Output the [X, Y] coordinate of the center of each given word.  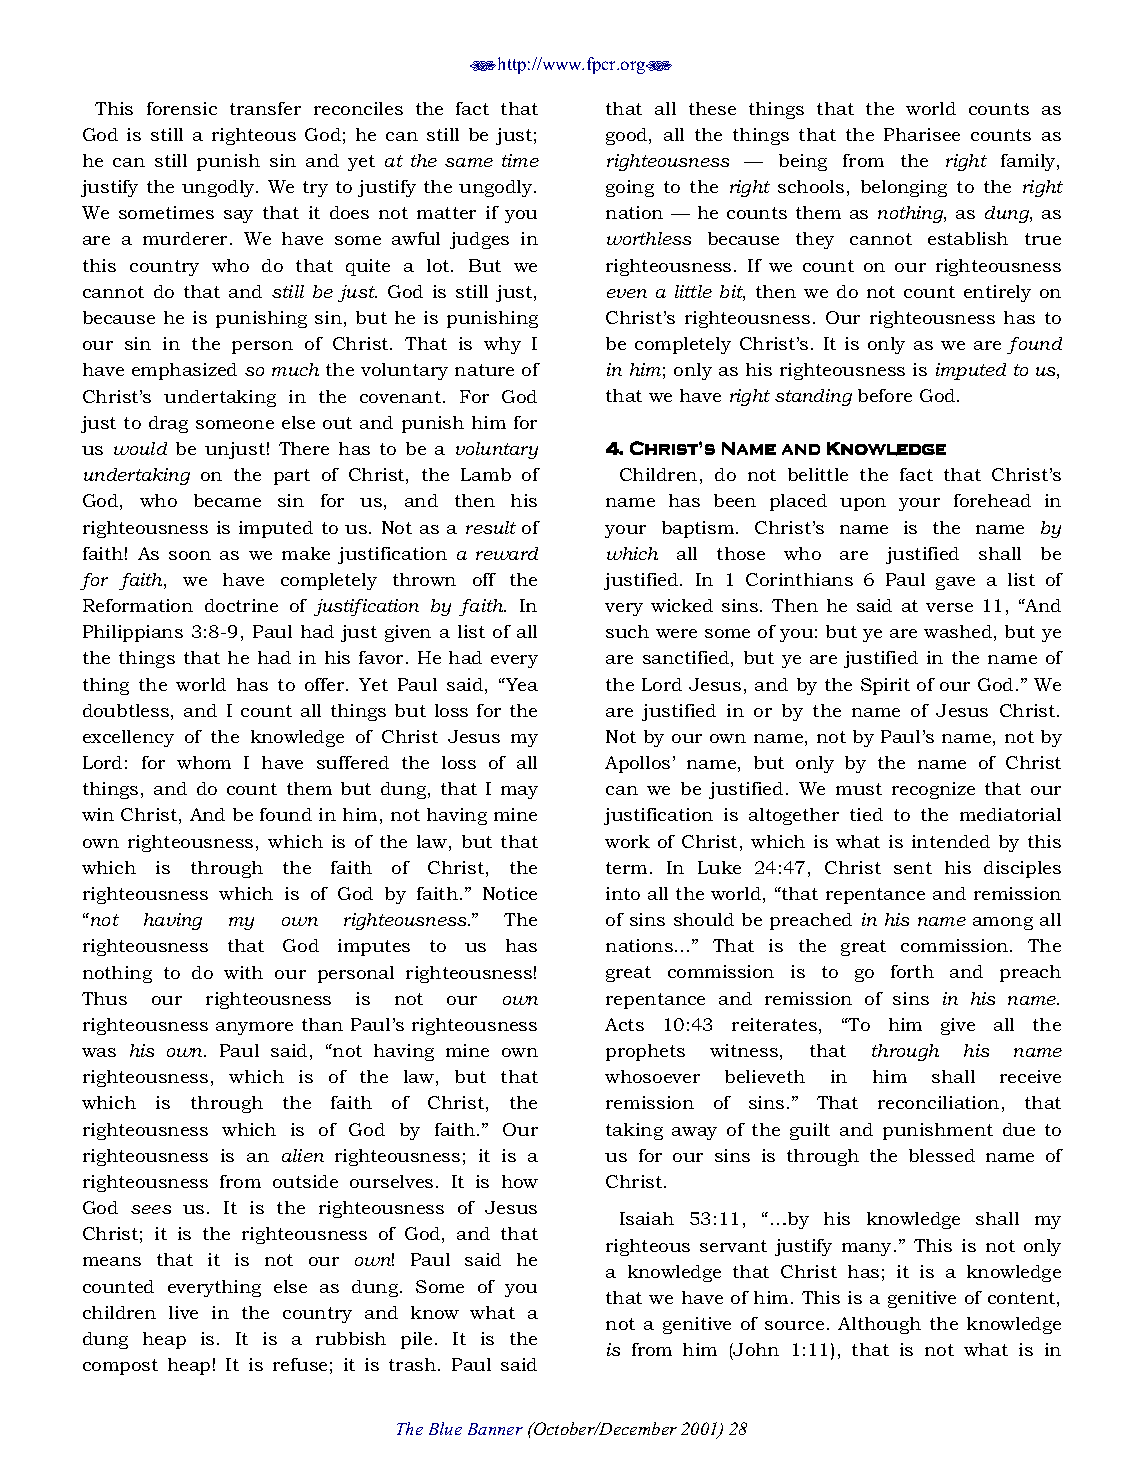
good [628, 136]
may [519, 792]
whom [204, 762]
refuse [300, 1364]
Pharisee [922, 134]
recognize [933, 790]
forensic [182, 108]
